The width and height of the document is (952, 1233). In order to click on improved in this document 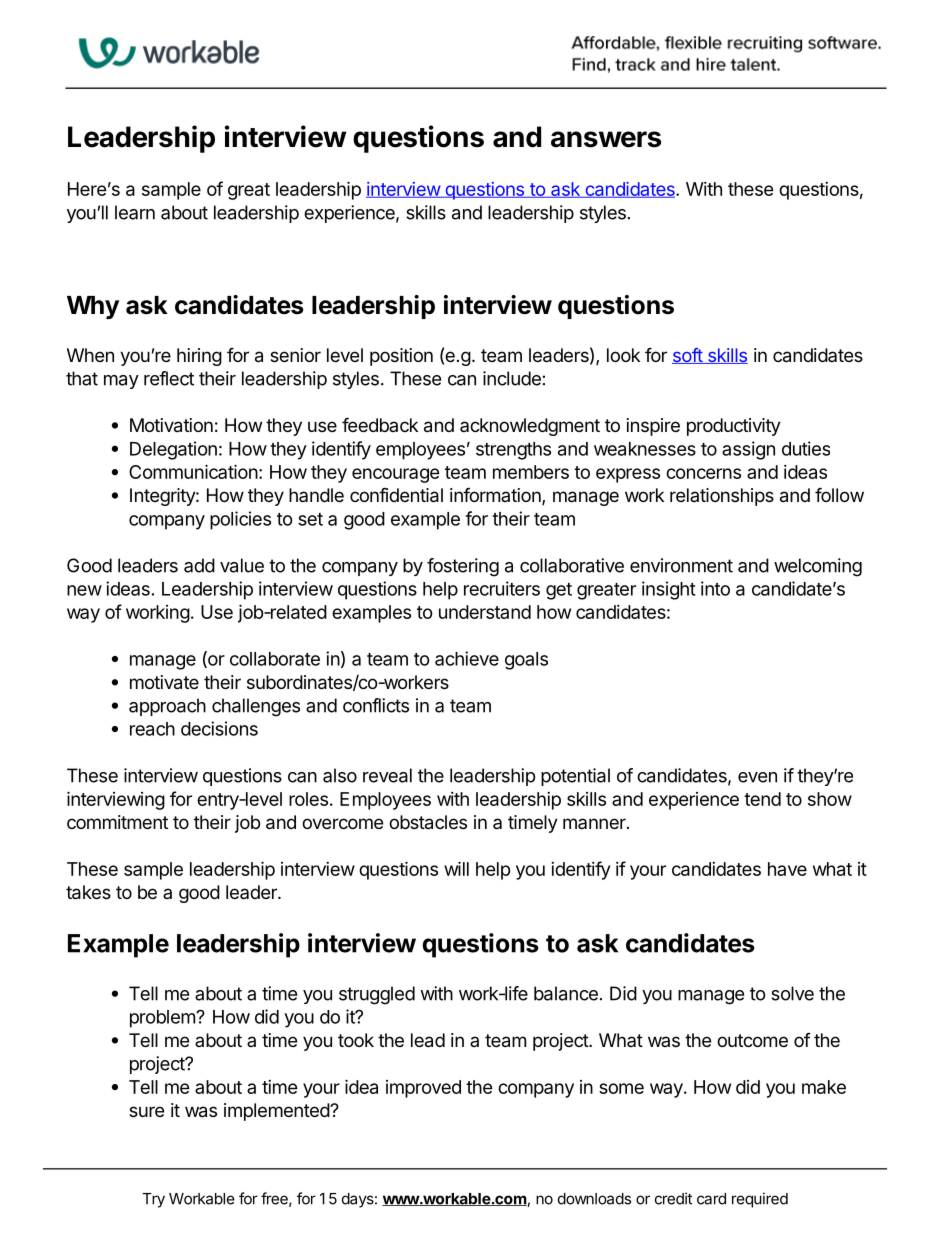, I will do `click(423, 1089)`.
